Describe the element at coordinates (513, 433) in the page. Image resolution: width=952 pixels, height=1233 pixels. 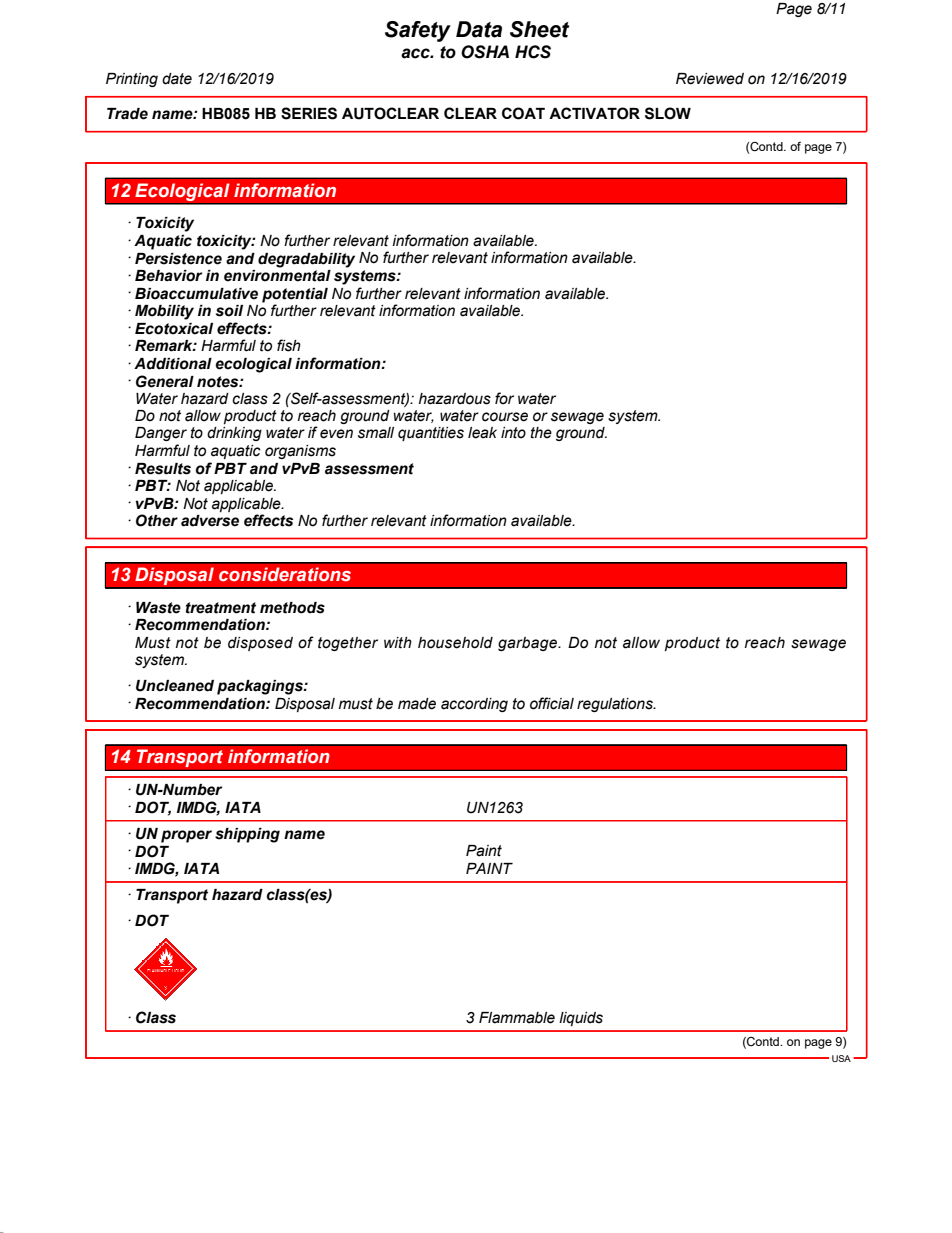
I see `into` at that location.
